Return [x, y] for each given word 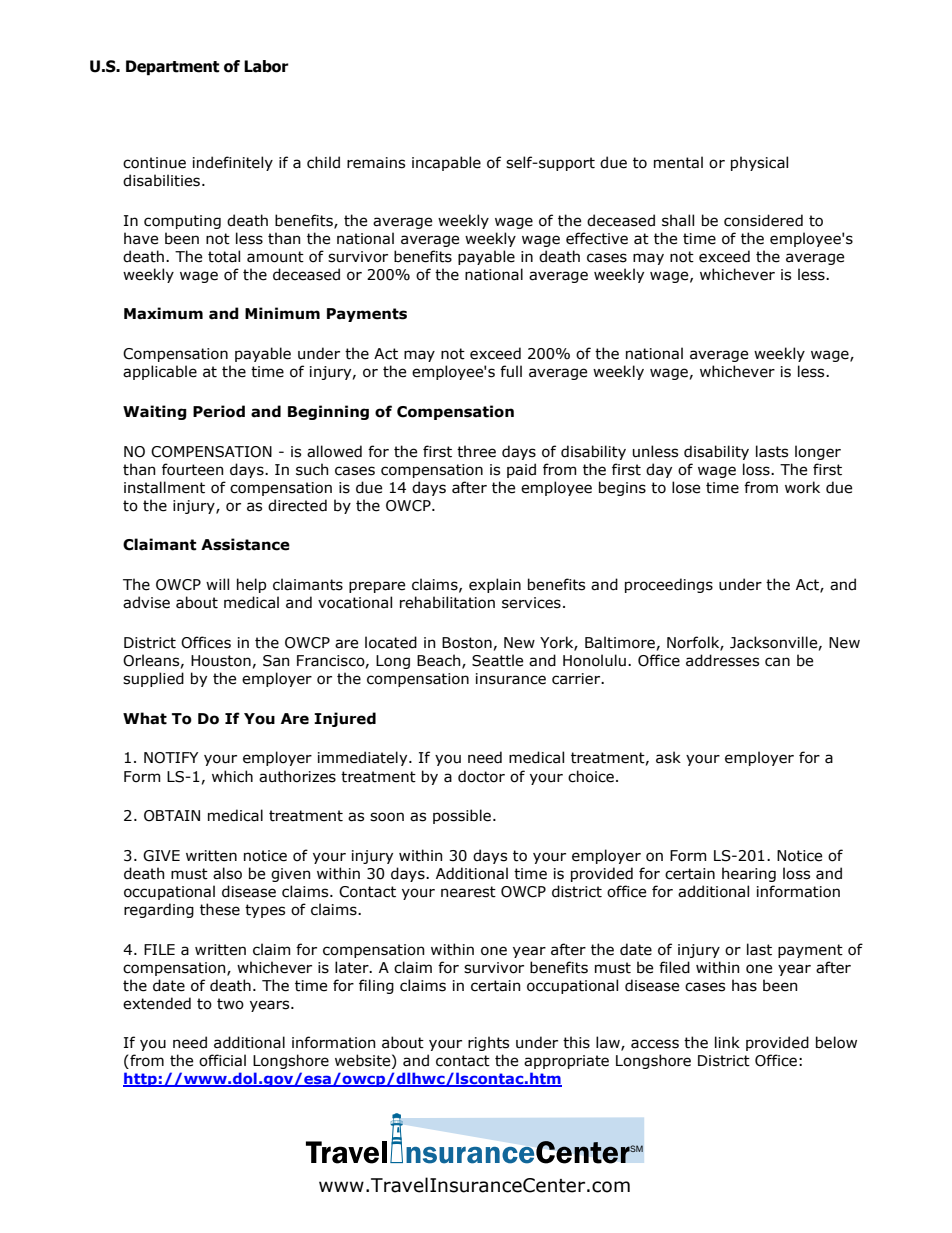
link [727, 1042]
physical [759, 163]
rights [488, 1043]
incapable [446, 163]
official [222, 1060]
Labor [266, 66]
